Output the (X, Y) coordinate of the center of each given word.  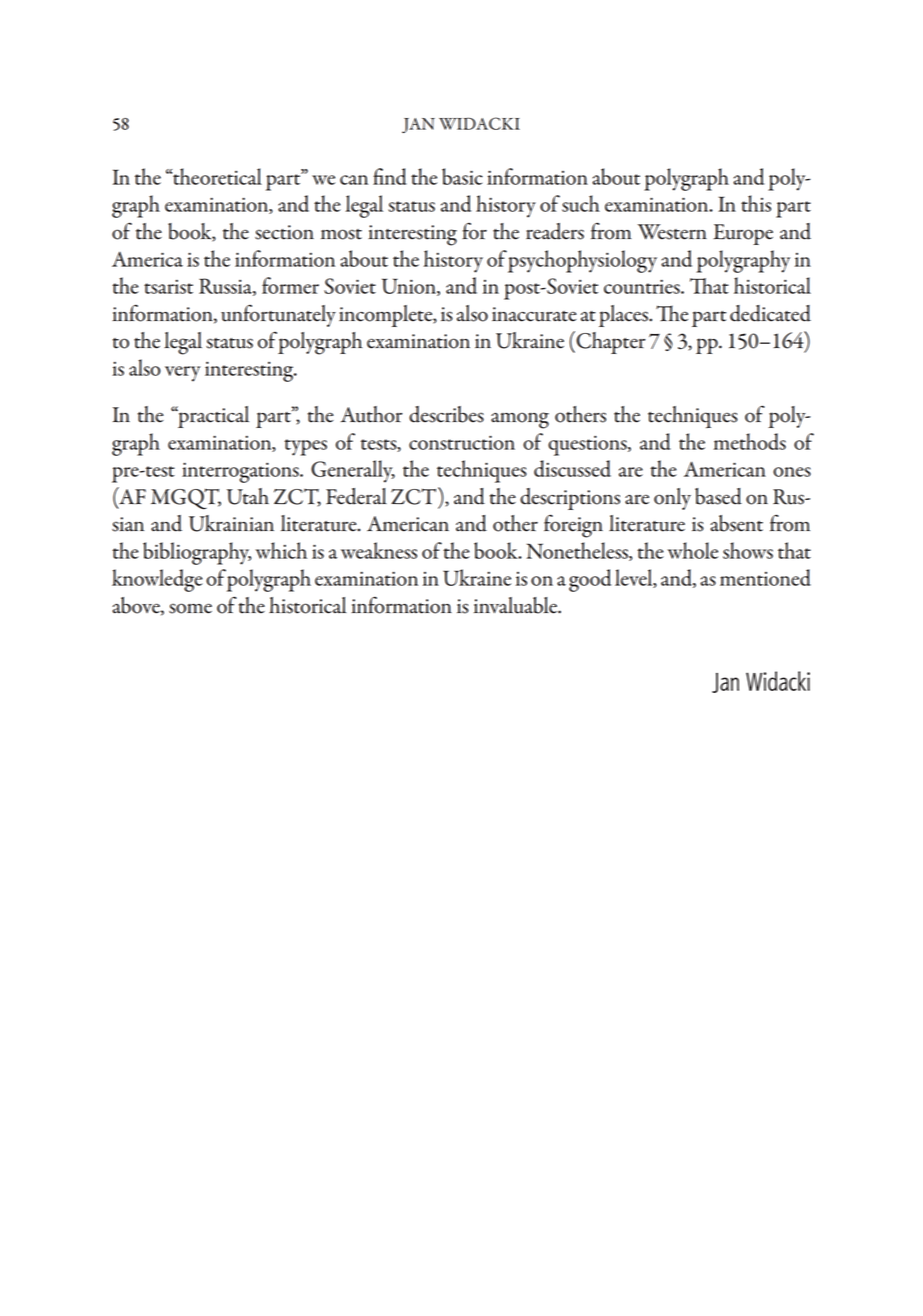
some (190, 608)
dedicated (770, 313)
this (756, 203)
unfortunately (278, 315)
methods (750, 441)
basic (462, 176)
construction (462, 442)
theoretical (216, 176)
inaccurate (534, 314)
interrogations (241, 472)
